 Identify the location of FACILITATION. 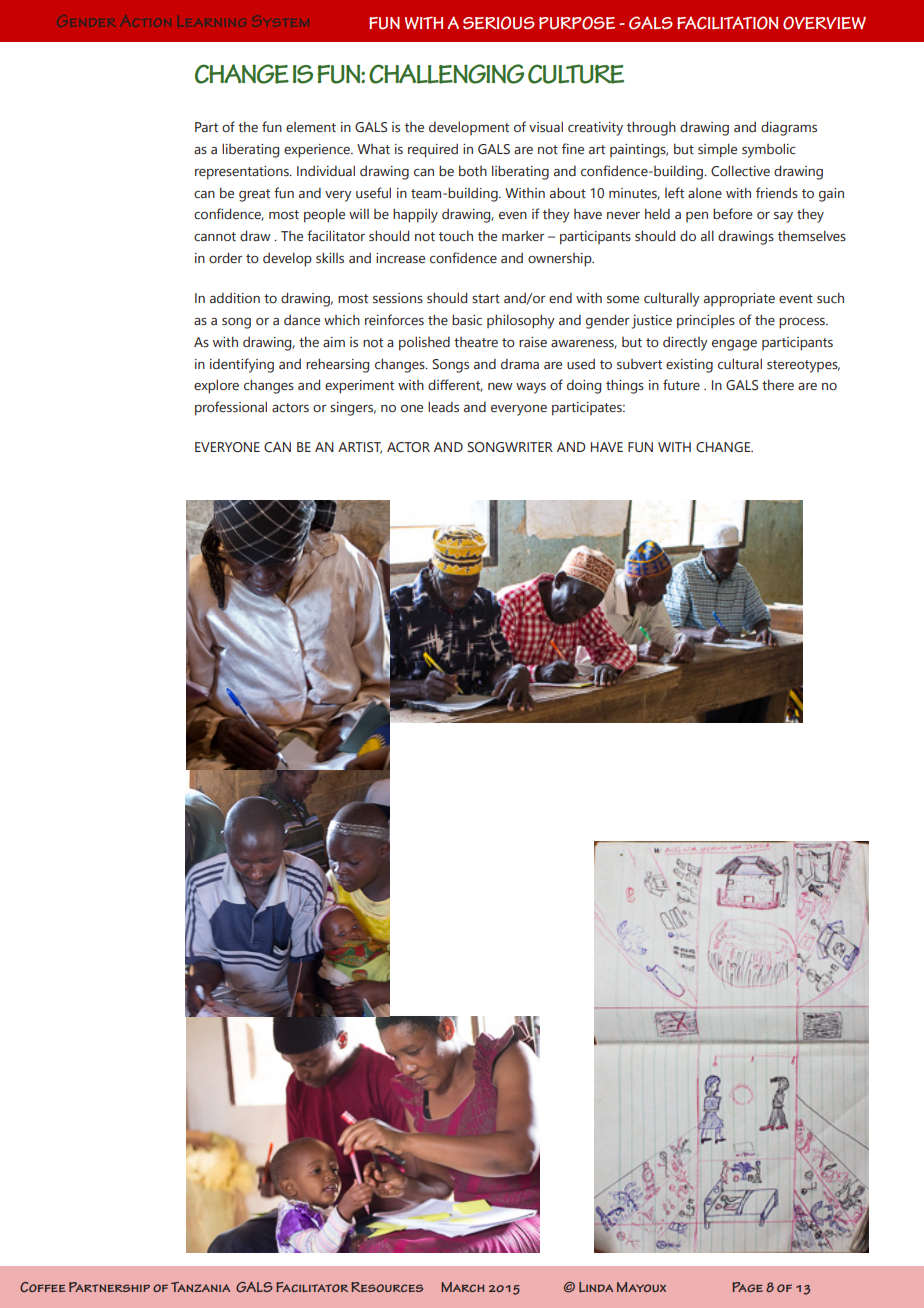
(727, 23).
